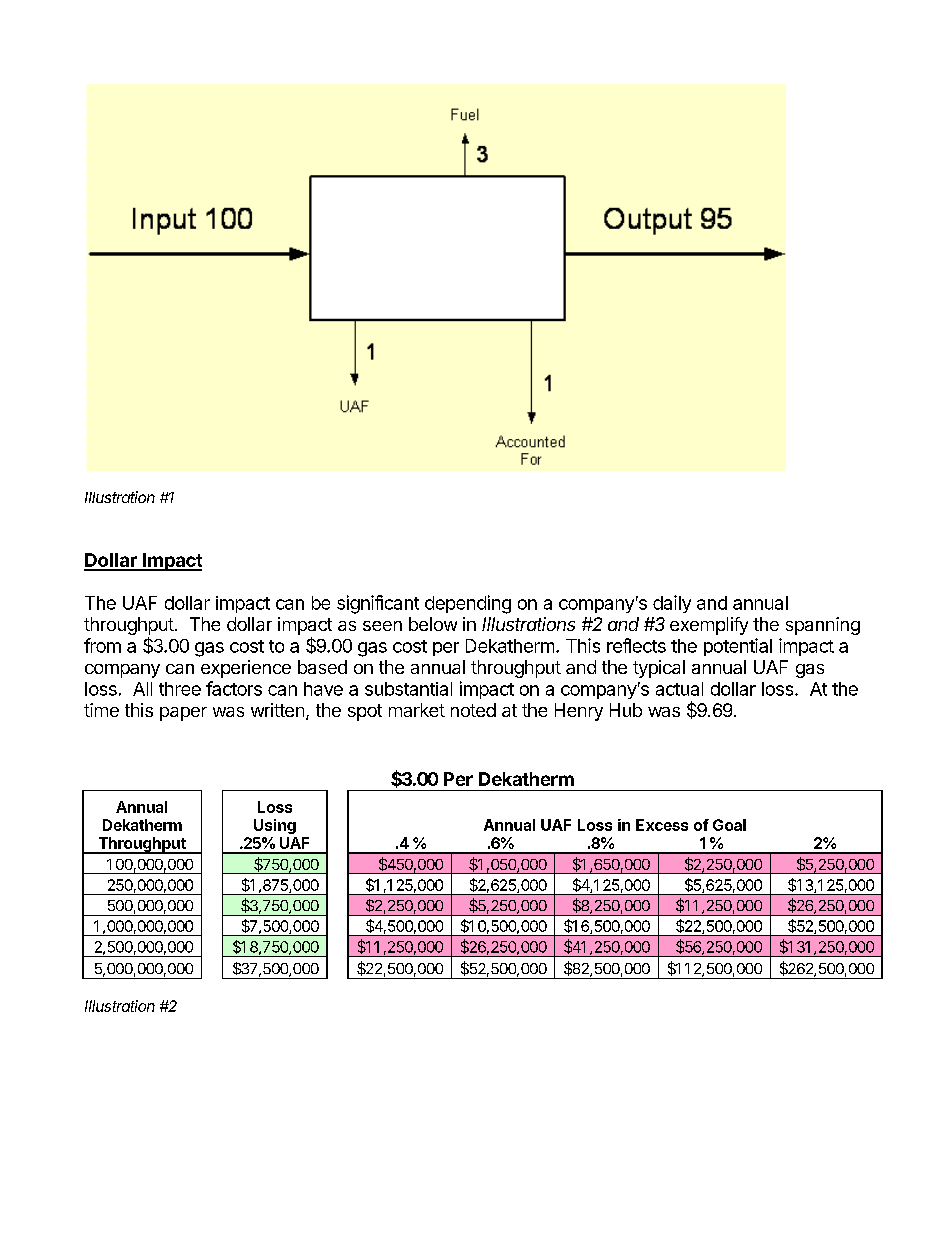  Describe the element at coordinates (662, 825) in the screenshot. I see `Excess` at that location.
